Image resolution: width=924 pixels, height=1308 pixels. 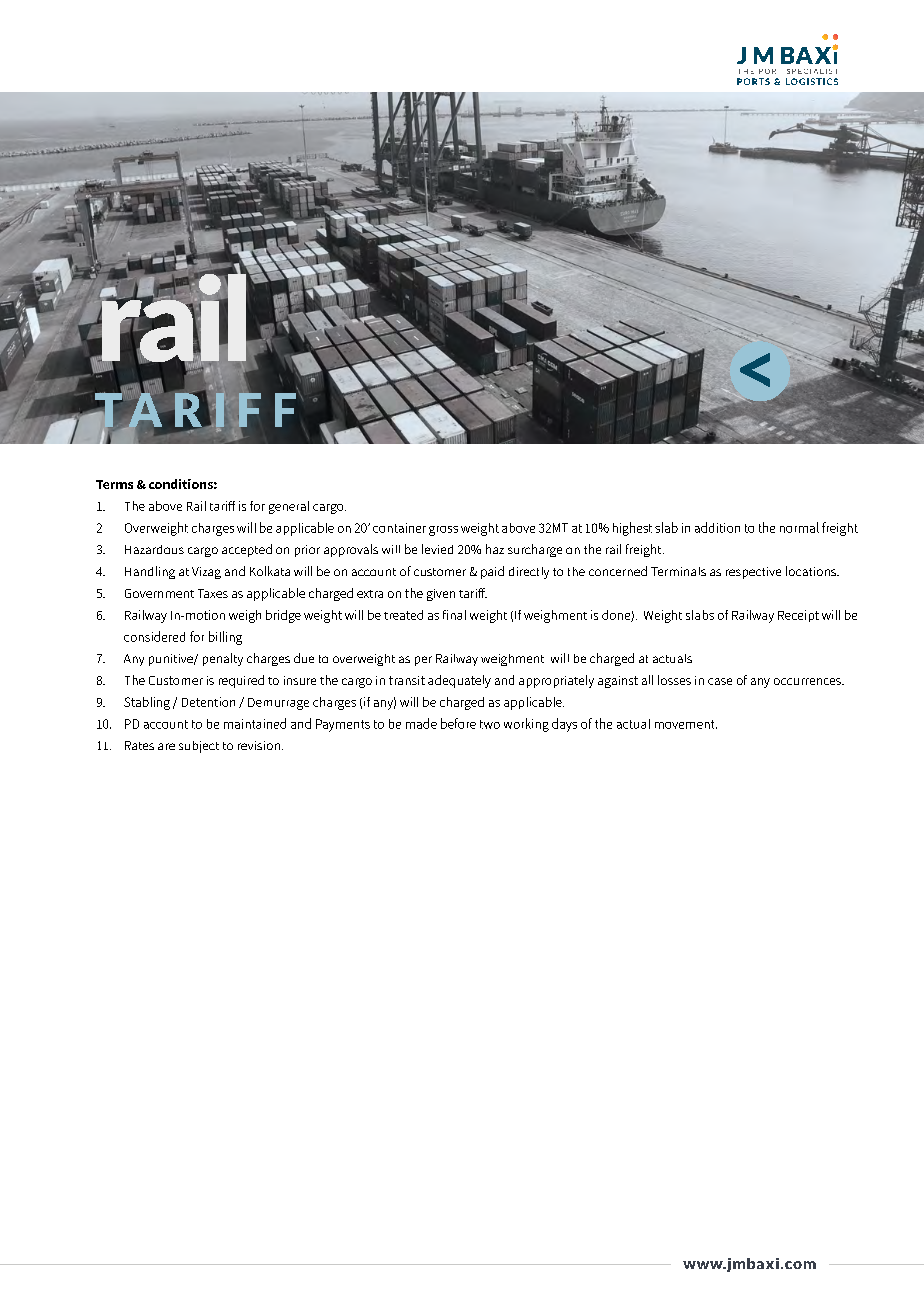 What do you see at coordinates (720, 681) in the screenshot?
I see `case` at bounding box center [720, 681].
